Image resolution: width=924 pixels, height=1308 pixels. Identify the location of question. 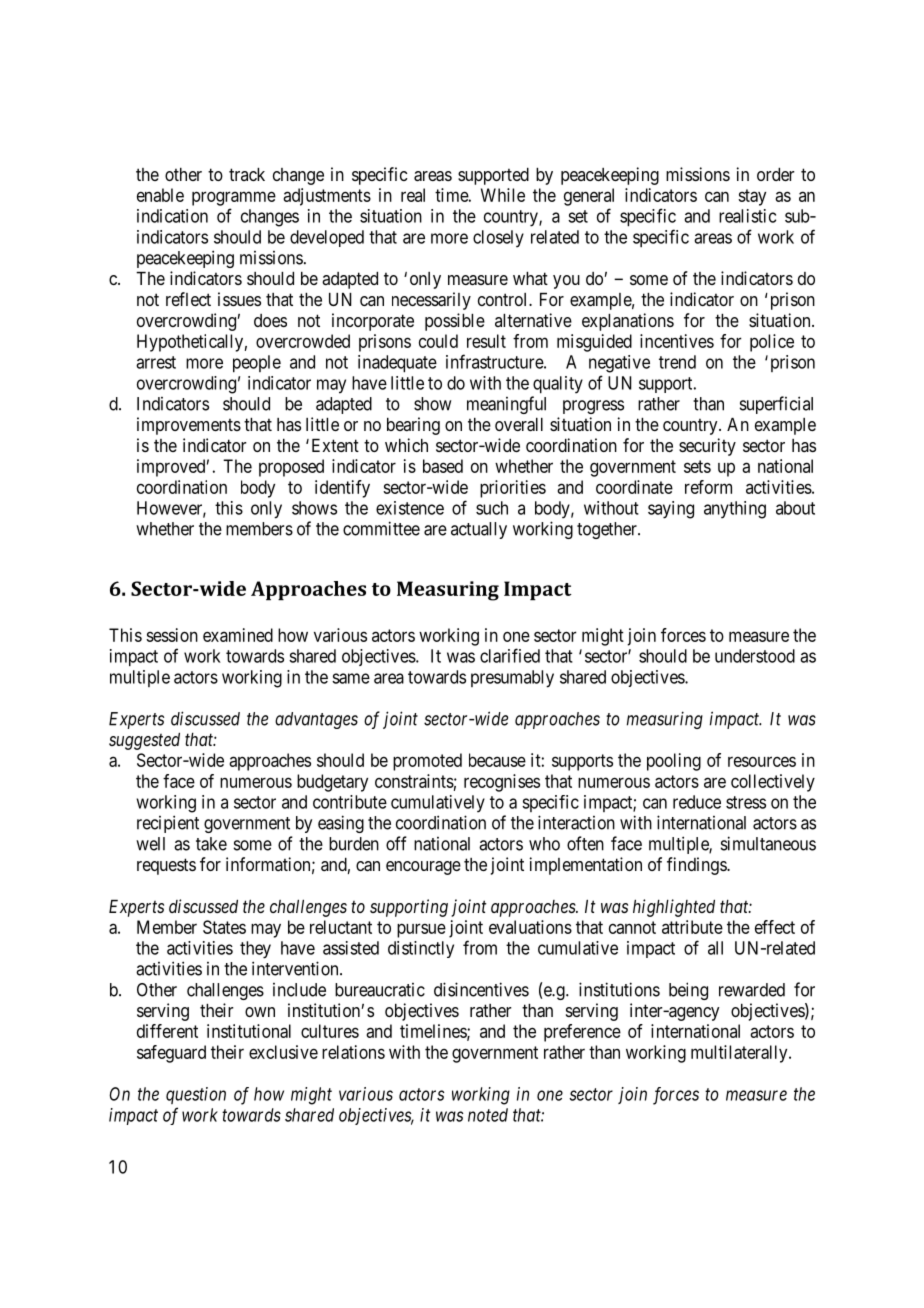
(196, 1095).
